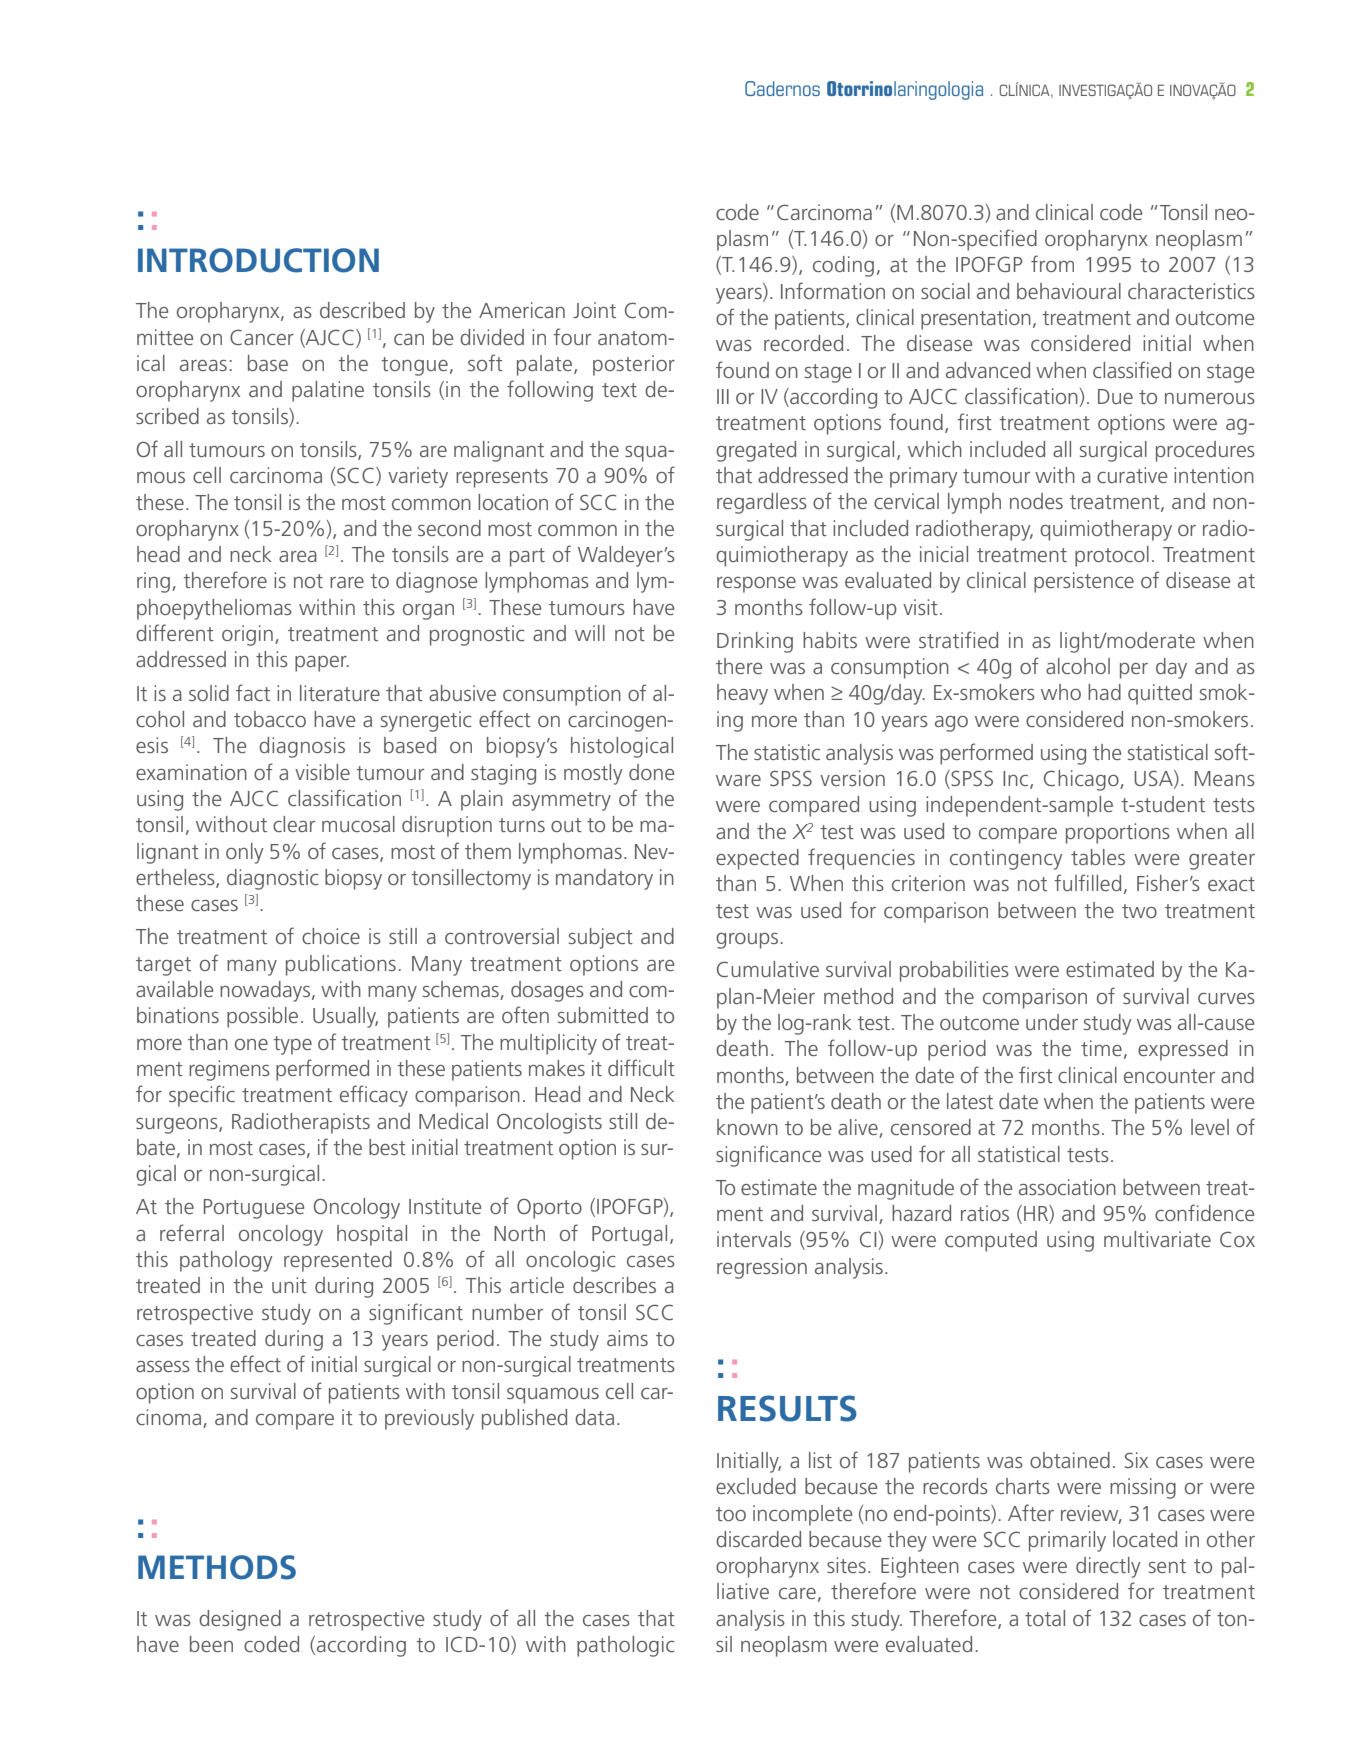 This page has width=1357, height=1764. Describe the element at coordinates (762, 1268) in the page. I see `regression` at that location.
